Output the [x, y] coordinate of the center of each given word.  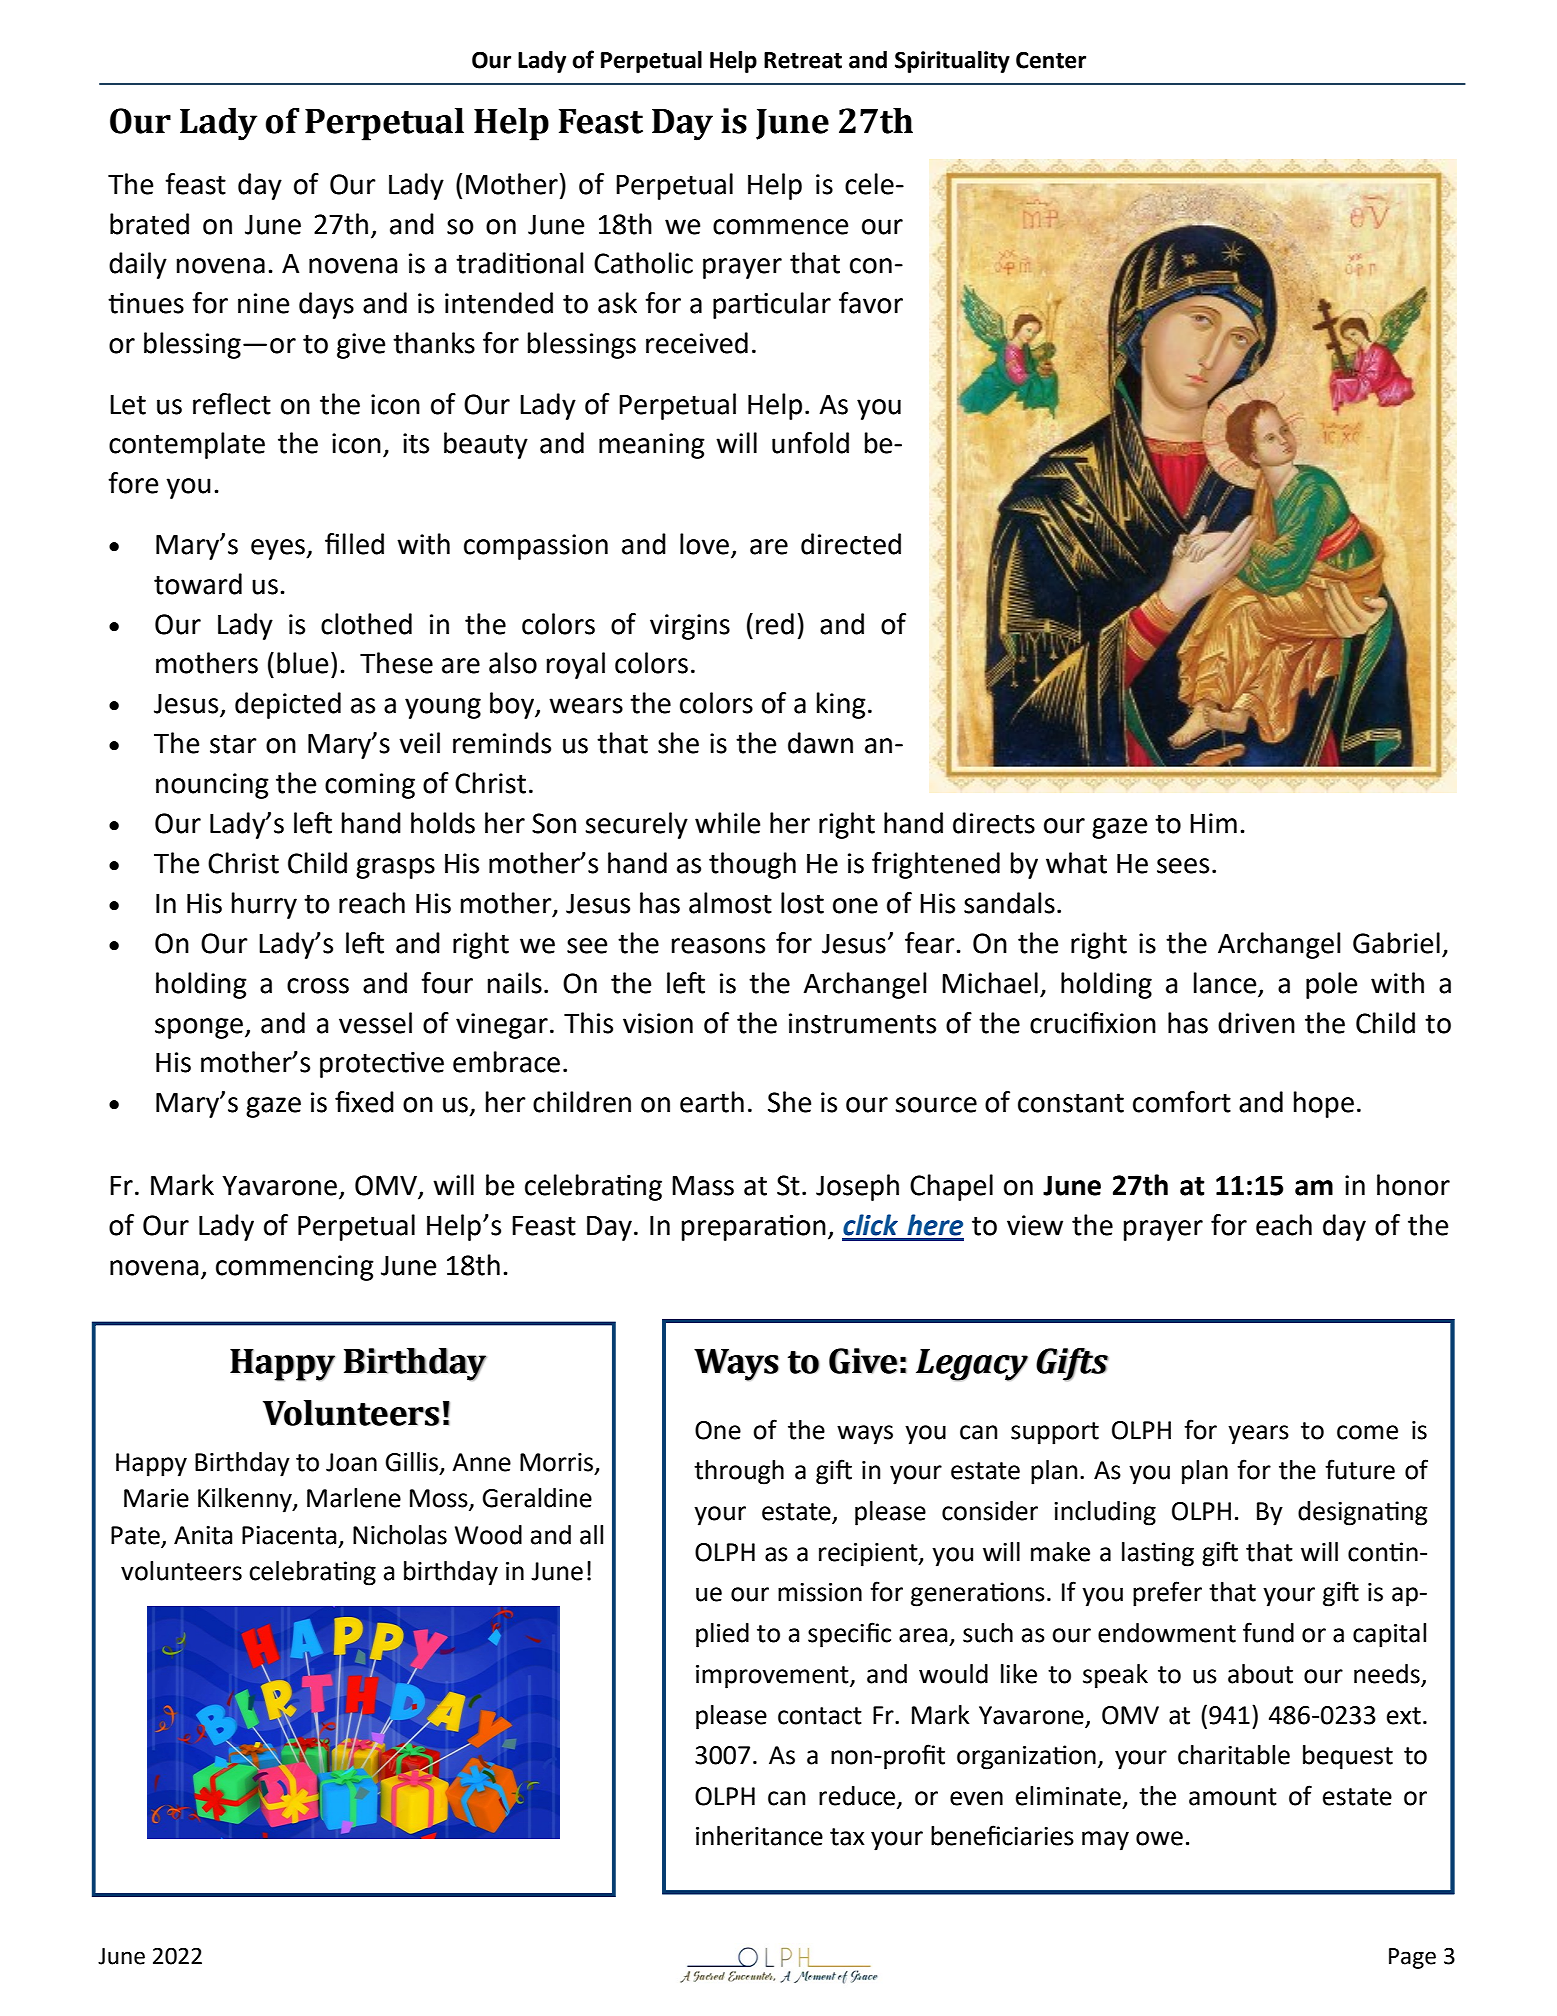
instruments [862, 1023]
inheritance [759, 1836]
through [739, 1472]
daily [138, 265]
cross [318, 986]
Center [1051, 60]
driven [1256, 1023]
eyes [279, 549]
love [704, 544]
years [1258, 1435]
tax [847, 1837]
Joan [351, 1462]
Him [1213, 823]
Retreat [803, 60]
